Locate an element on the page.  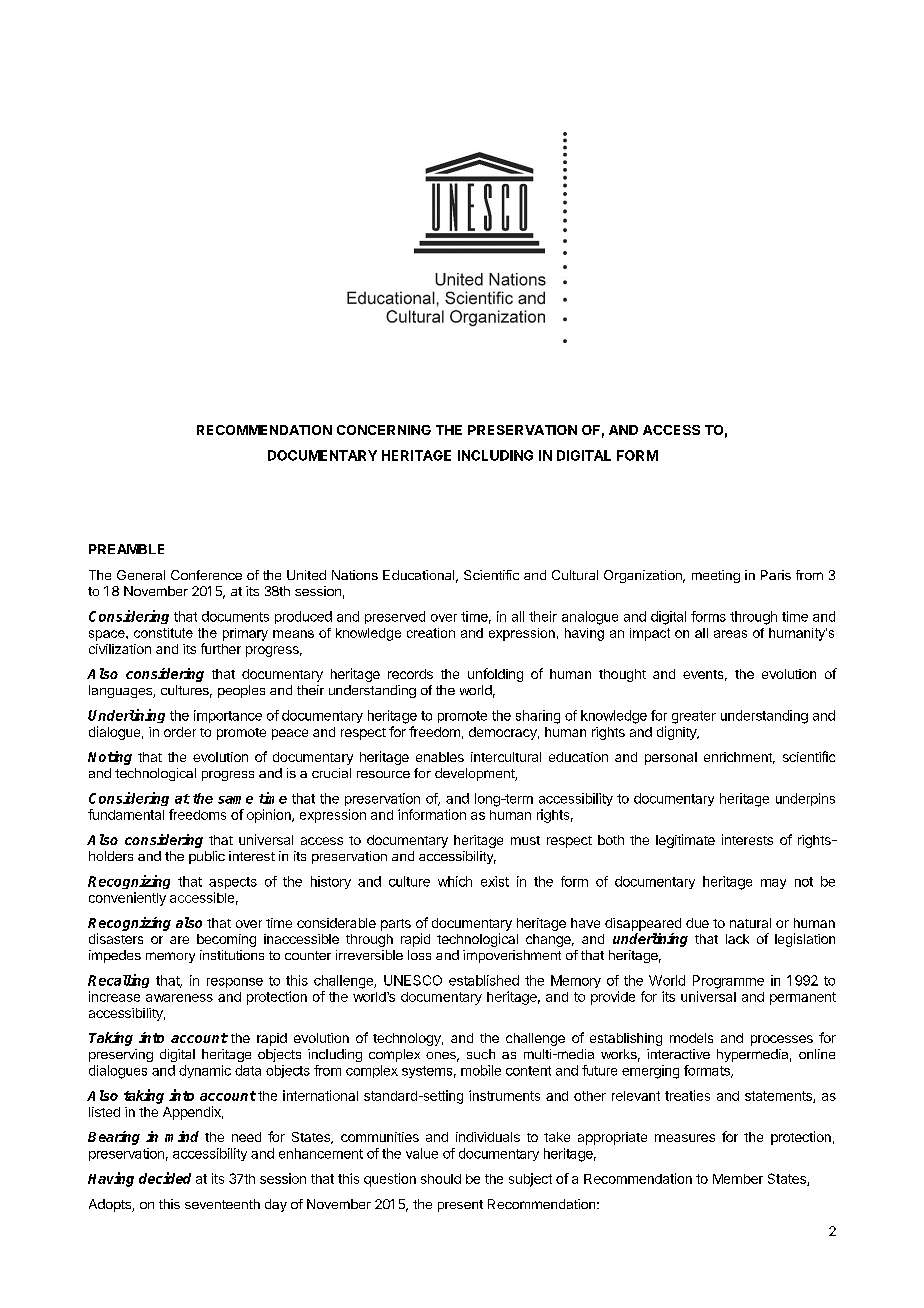
Member is located at coordinates (738, 1179).
